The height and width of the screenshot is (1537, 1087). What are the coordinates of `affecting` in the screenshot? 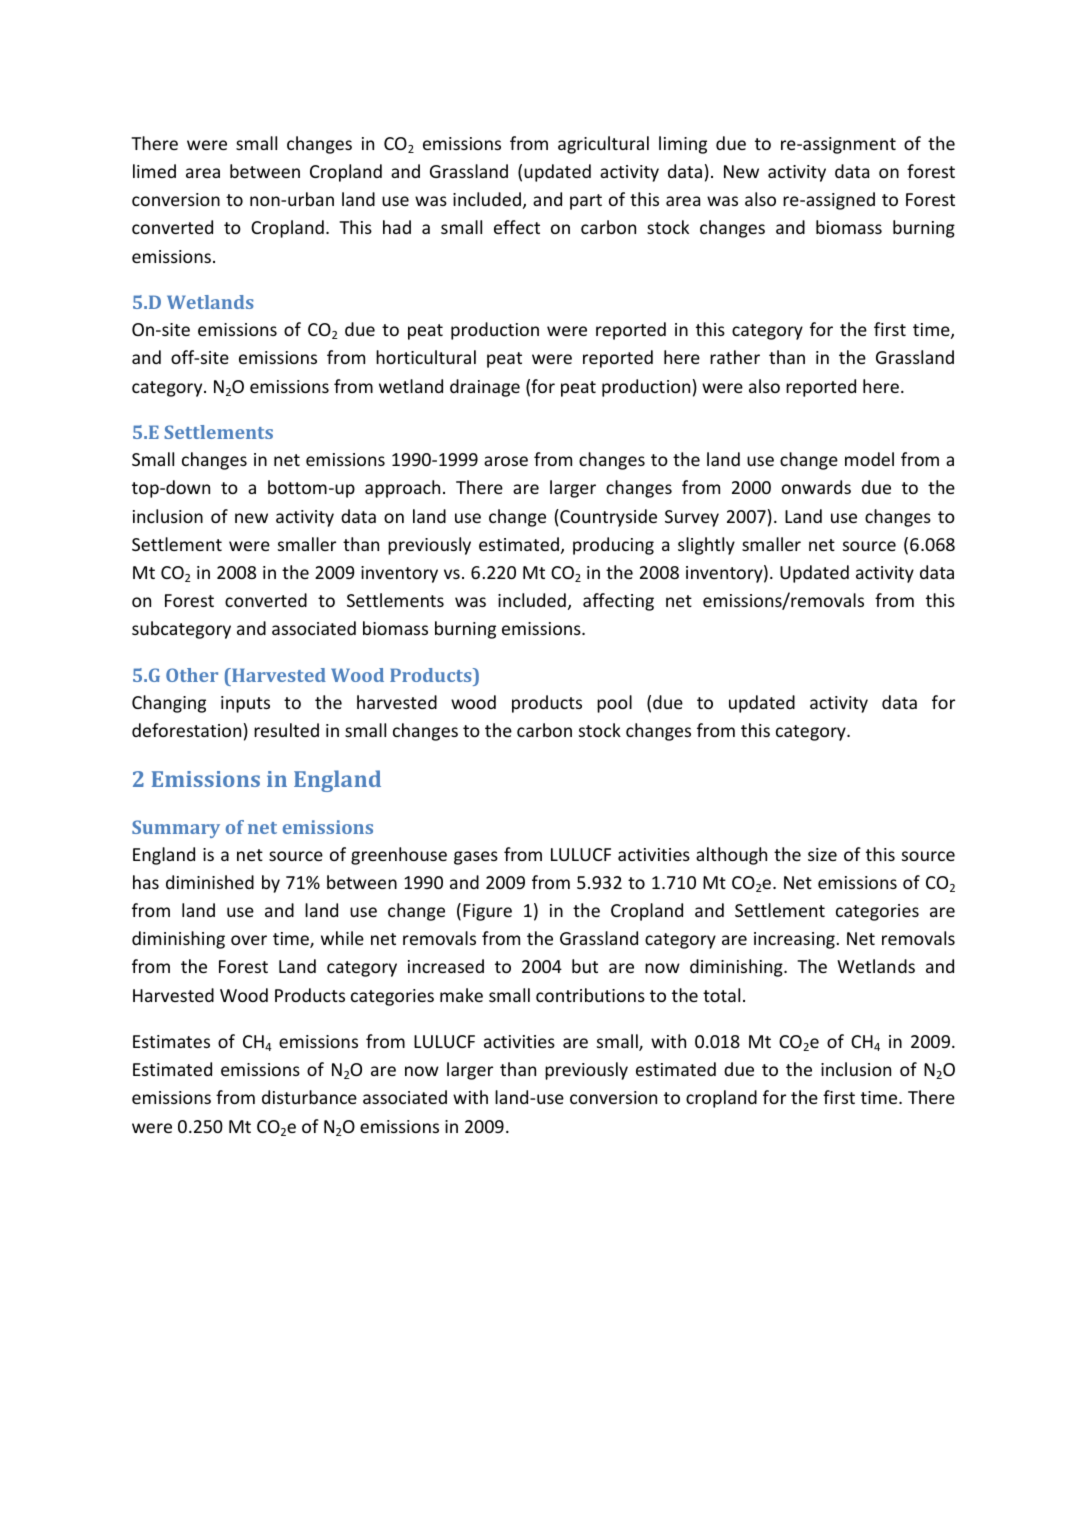 It's located at (618, 602).
